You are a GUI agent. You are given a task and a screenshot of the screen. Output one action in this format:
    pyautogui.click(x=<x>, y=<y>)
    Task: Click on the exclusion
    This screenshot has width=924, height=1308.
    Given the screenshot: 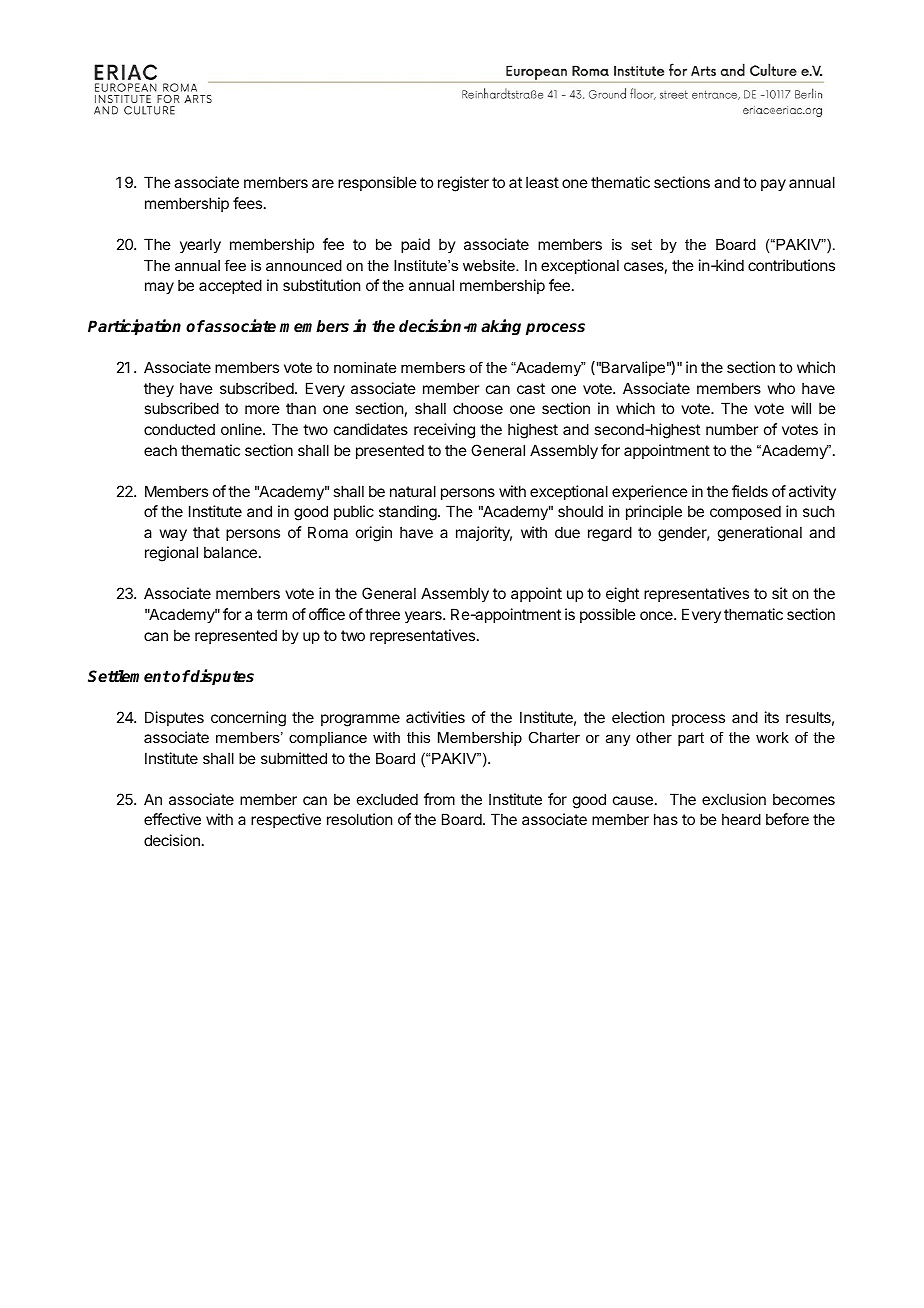 What is the action you would take?
    pyautogui.click(x=734, y=799)
